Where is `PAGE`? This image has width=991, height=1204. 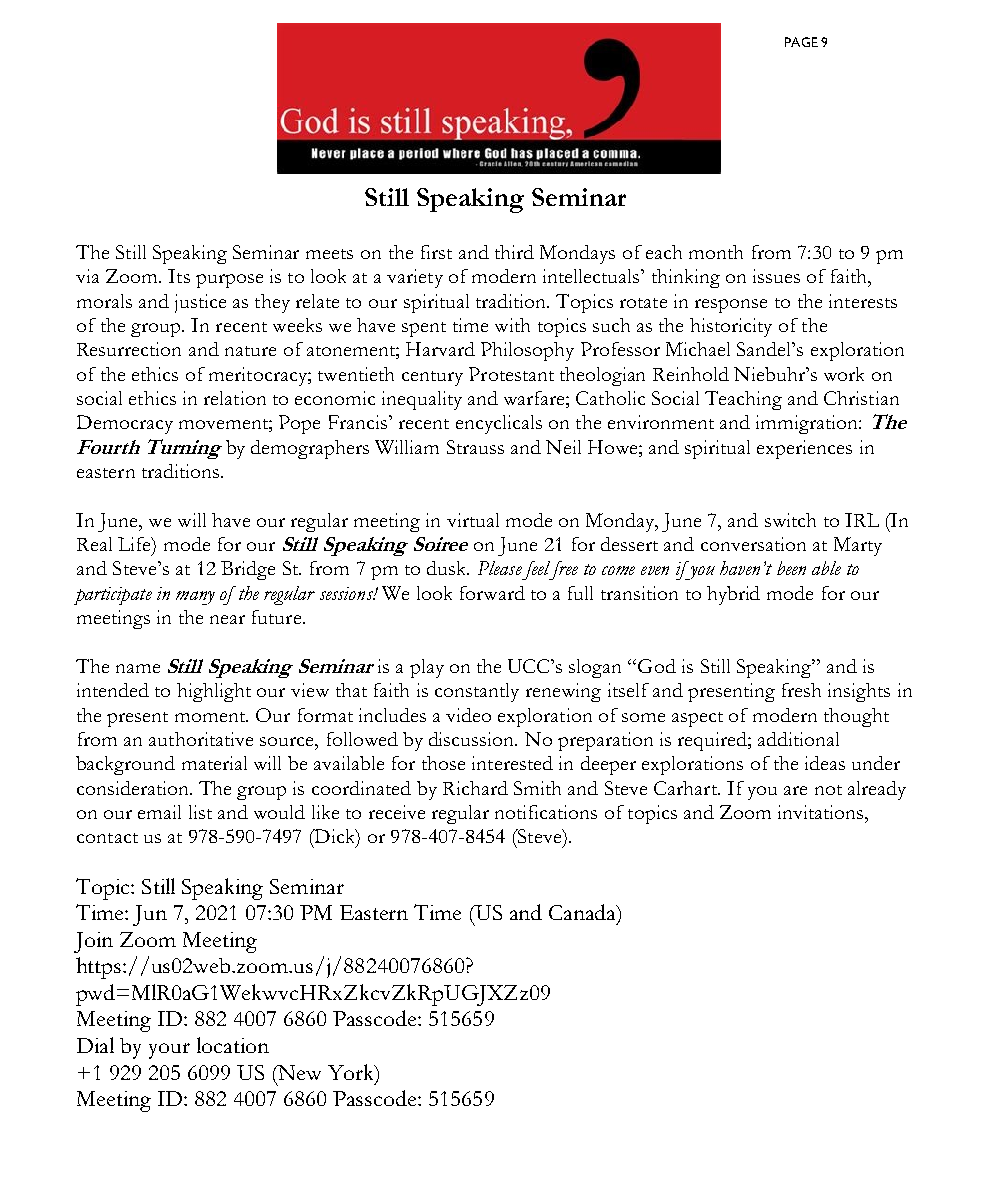
PAGE is located at coordinates (801, 42).
